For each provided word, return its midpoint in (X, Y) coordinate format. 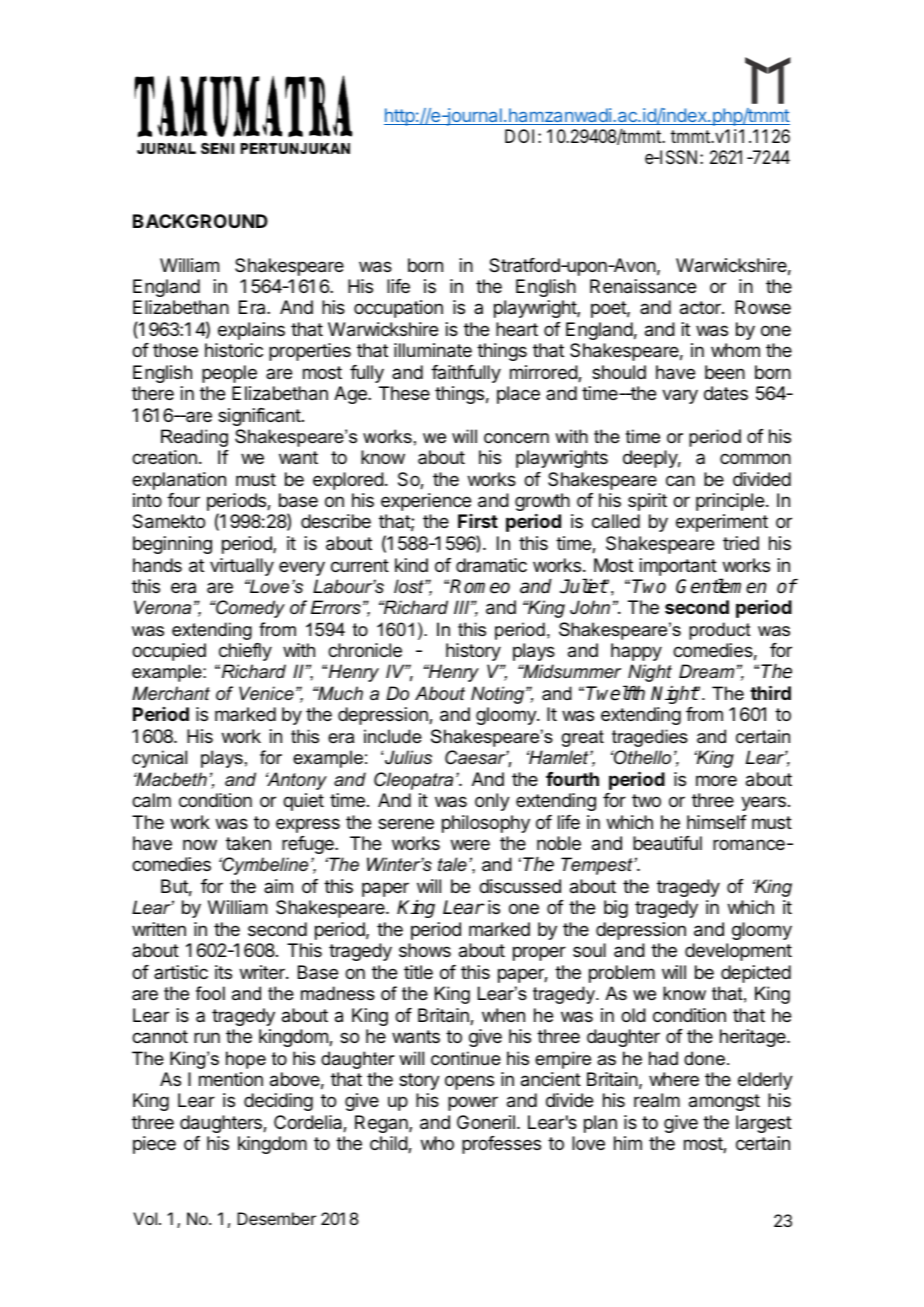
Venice (266, 693)
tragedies (650, 738)
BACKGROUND (200, 221)
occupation (398, 309)
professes (501, 1145)
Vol (145, 1218)
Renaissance (643, 286)
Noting (499, 695)
